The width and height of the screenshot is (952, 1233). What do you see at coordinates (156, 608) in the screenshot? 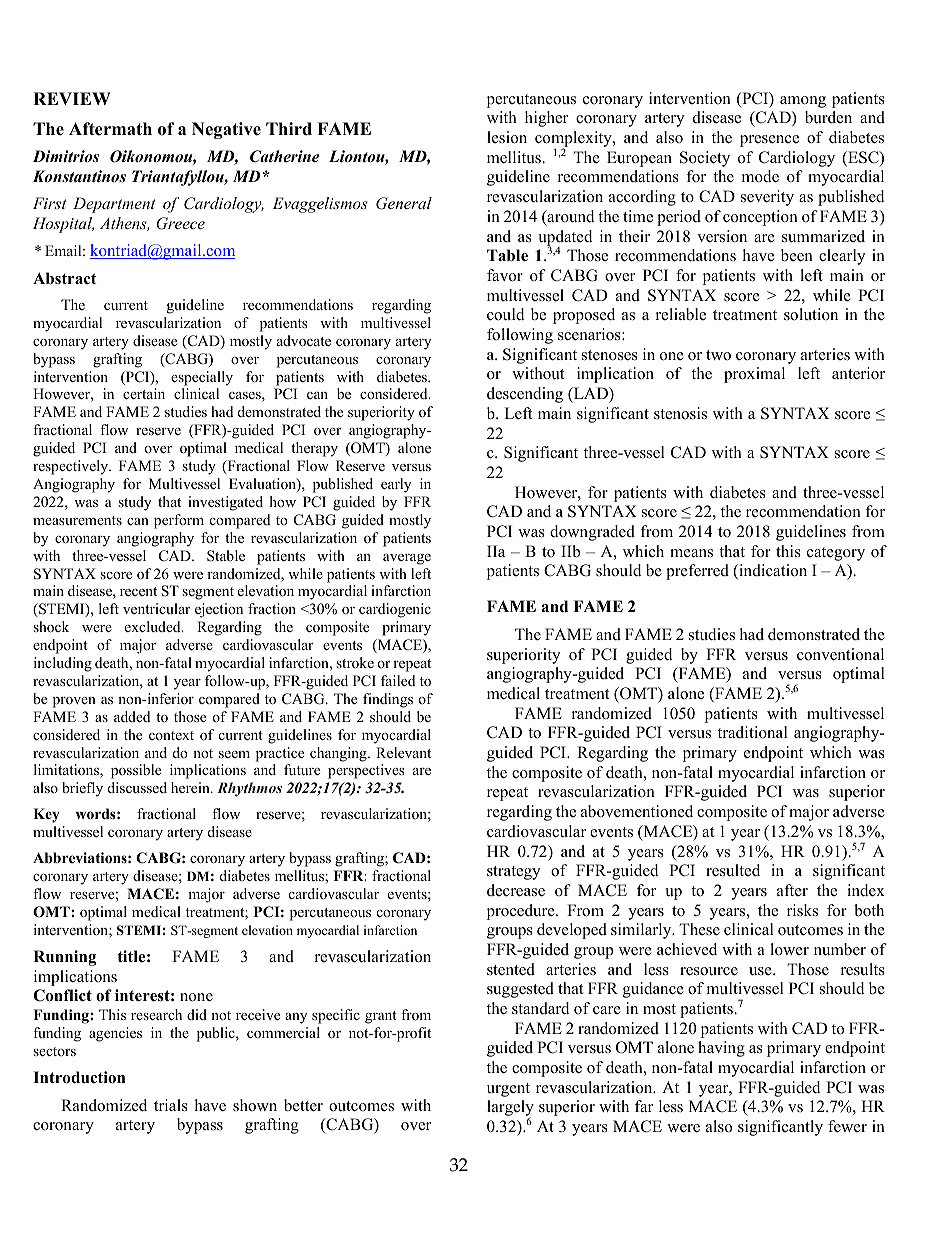
I see `ventricular` at bounding box center [156, 608].
